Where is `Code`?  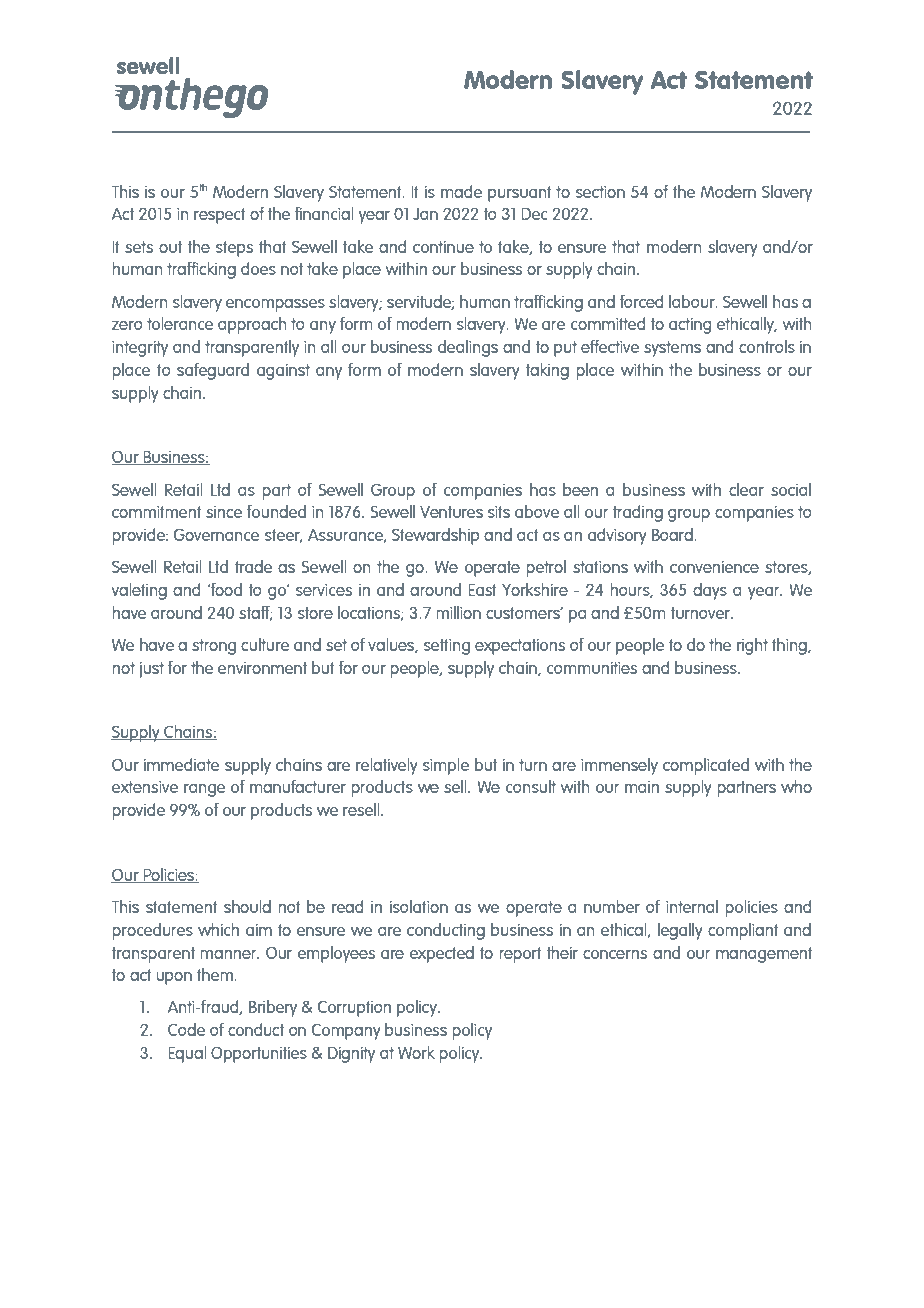 Code is located at coordinates (186, 1029).
